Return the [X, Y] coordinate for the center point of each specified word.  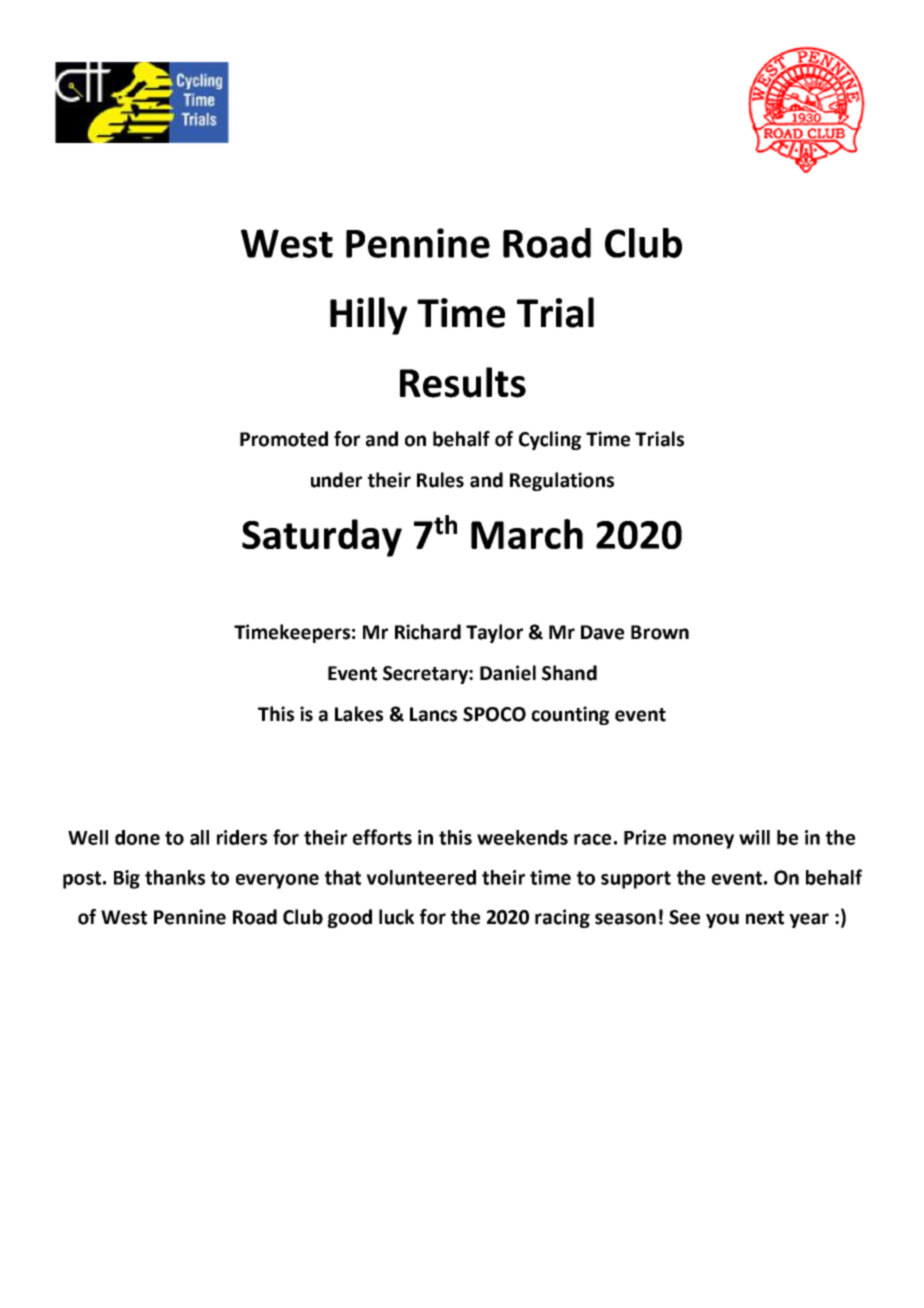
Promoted [284, 439]
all [199, 837]
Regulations [562, 481]
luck [396, 917]
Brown [660, 632]
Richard [428, 632]
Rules [440, 480]
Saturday [322, 538]
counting [570, 715]
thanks [175, 877]
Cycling [550, 440]
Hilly [368, 316]
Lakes [359, 714]
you [722, 920]
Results [463, 382]
